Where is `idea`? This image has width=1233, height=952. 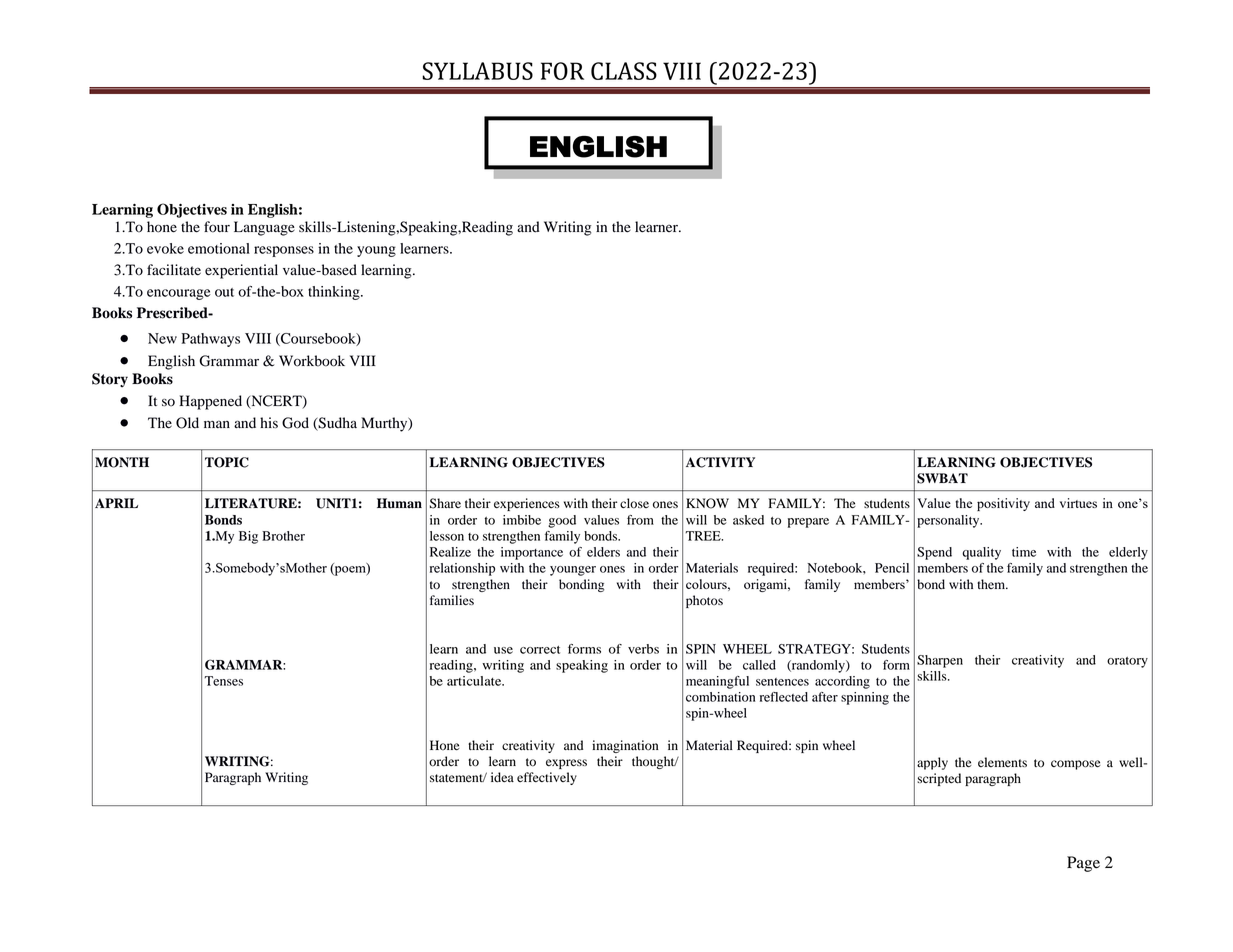 idea is located at coordinates (502, 777).
